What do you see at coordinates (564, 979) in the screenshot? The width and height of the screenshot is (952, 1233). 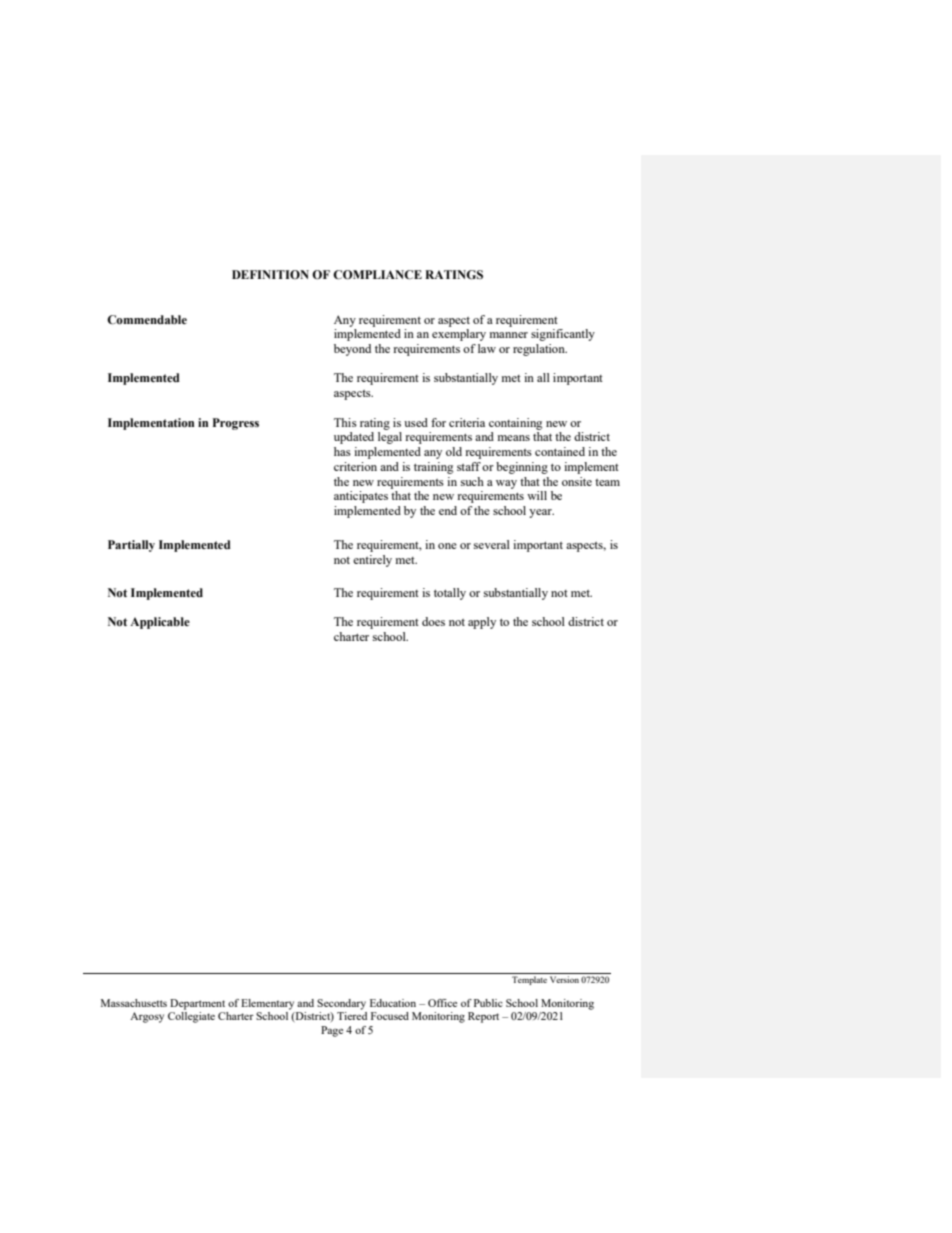 I see `Version` at bounding box center [564, 979].
